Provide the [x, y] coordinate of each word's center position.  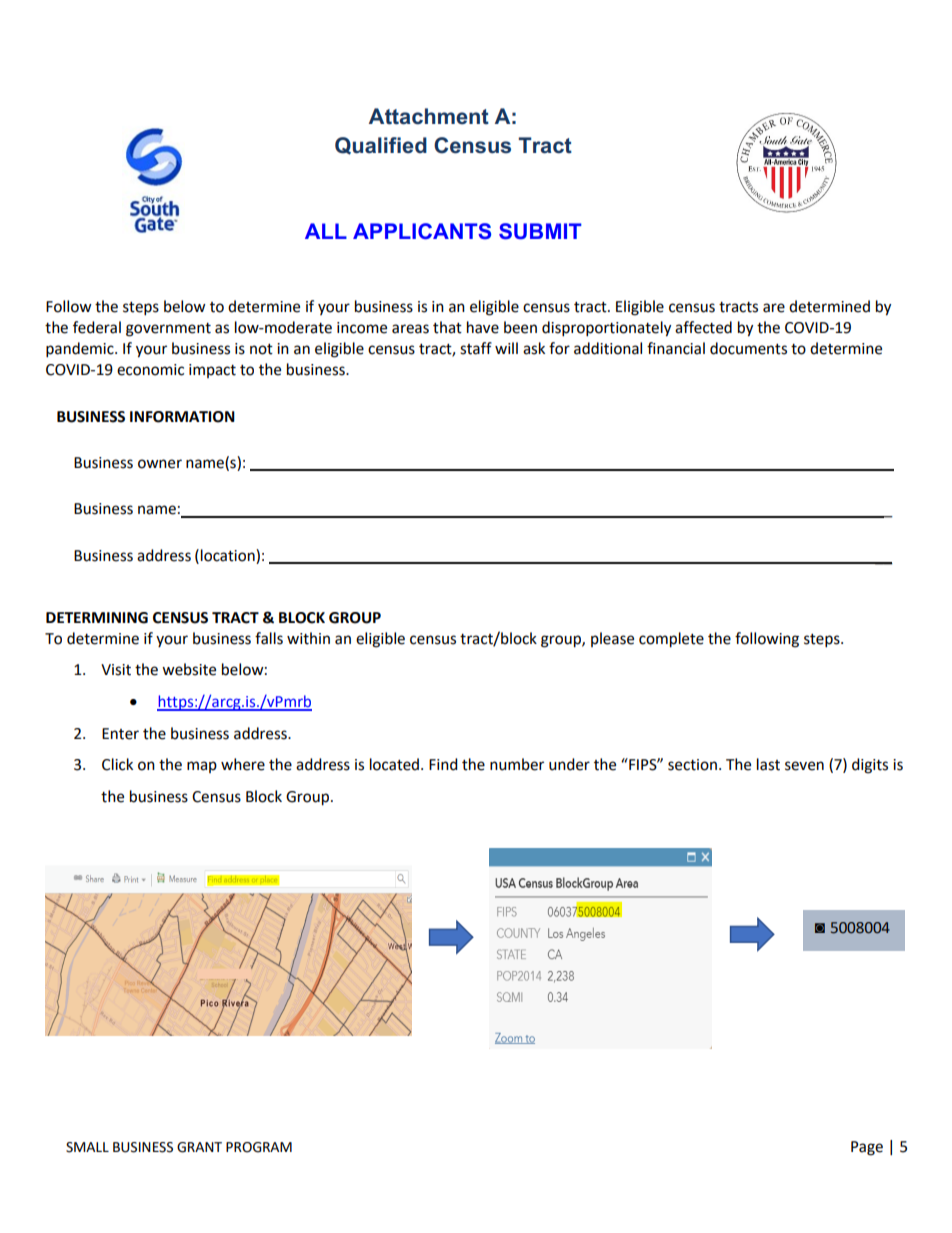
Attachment [429, 116]
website [189, 669]
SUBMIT [540, 231]
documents [748, 348]
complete [671, 640]
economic [150, 370]
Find [443, 764]
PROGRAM [259, 1147]
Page [867, 1148]
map [202, 767]
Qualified [381, 146]
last [768, 764]
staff [476, 348]
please [612, 639]
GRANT [199, 1147]
